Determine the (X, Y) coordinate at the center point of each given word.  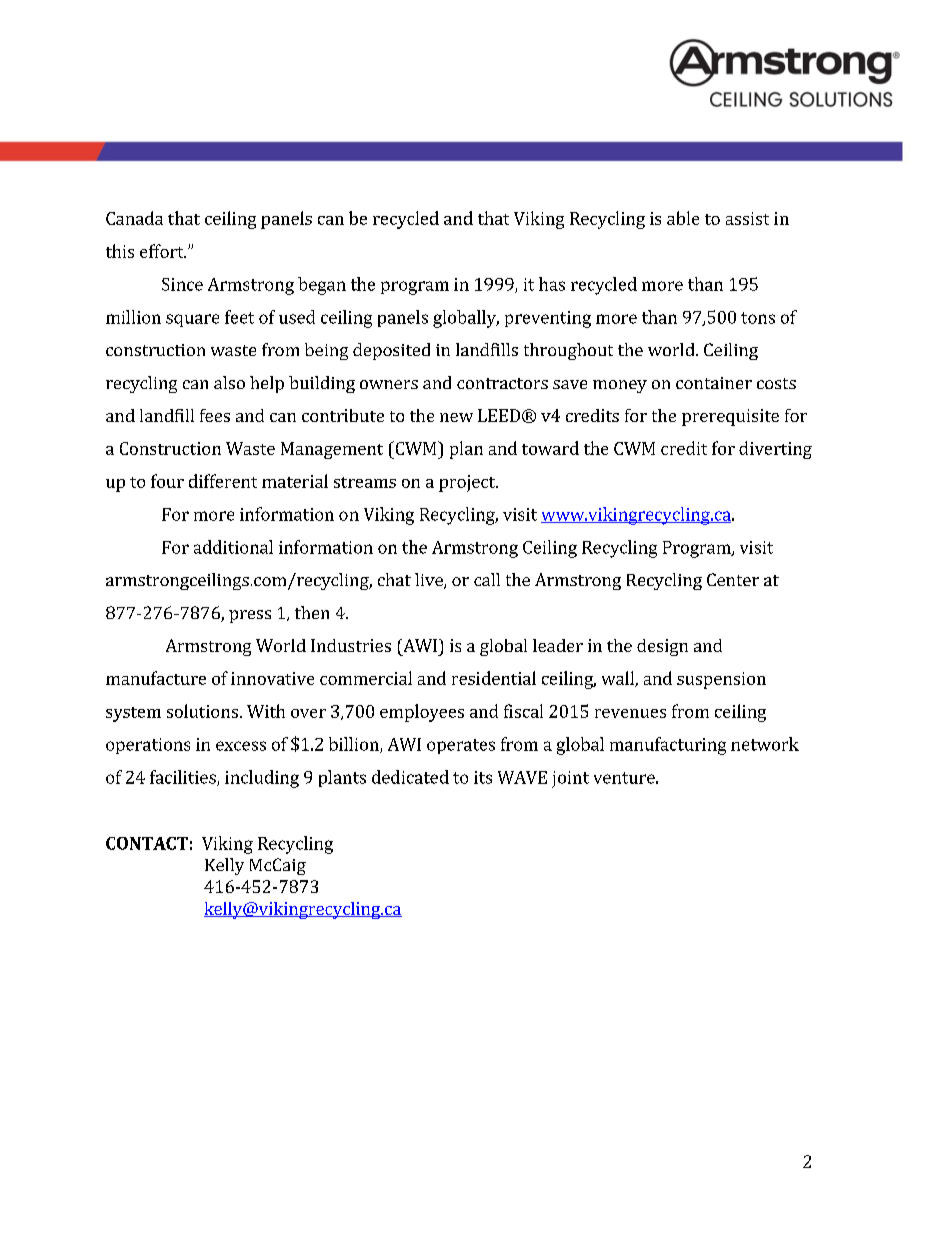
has (552, 284)
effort (163, 251)
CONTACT (147, 843)
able (683, 218)
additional (233, 547)
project (468, 483)
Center (733, 579)
